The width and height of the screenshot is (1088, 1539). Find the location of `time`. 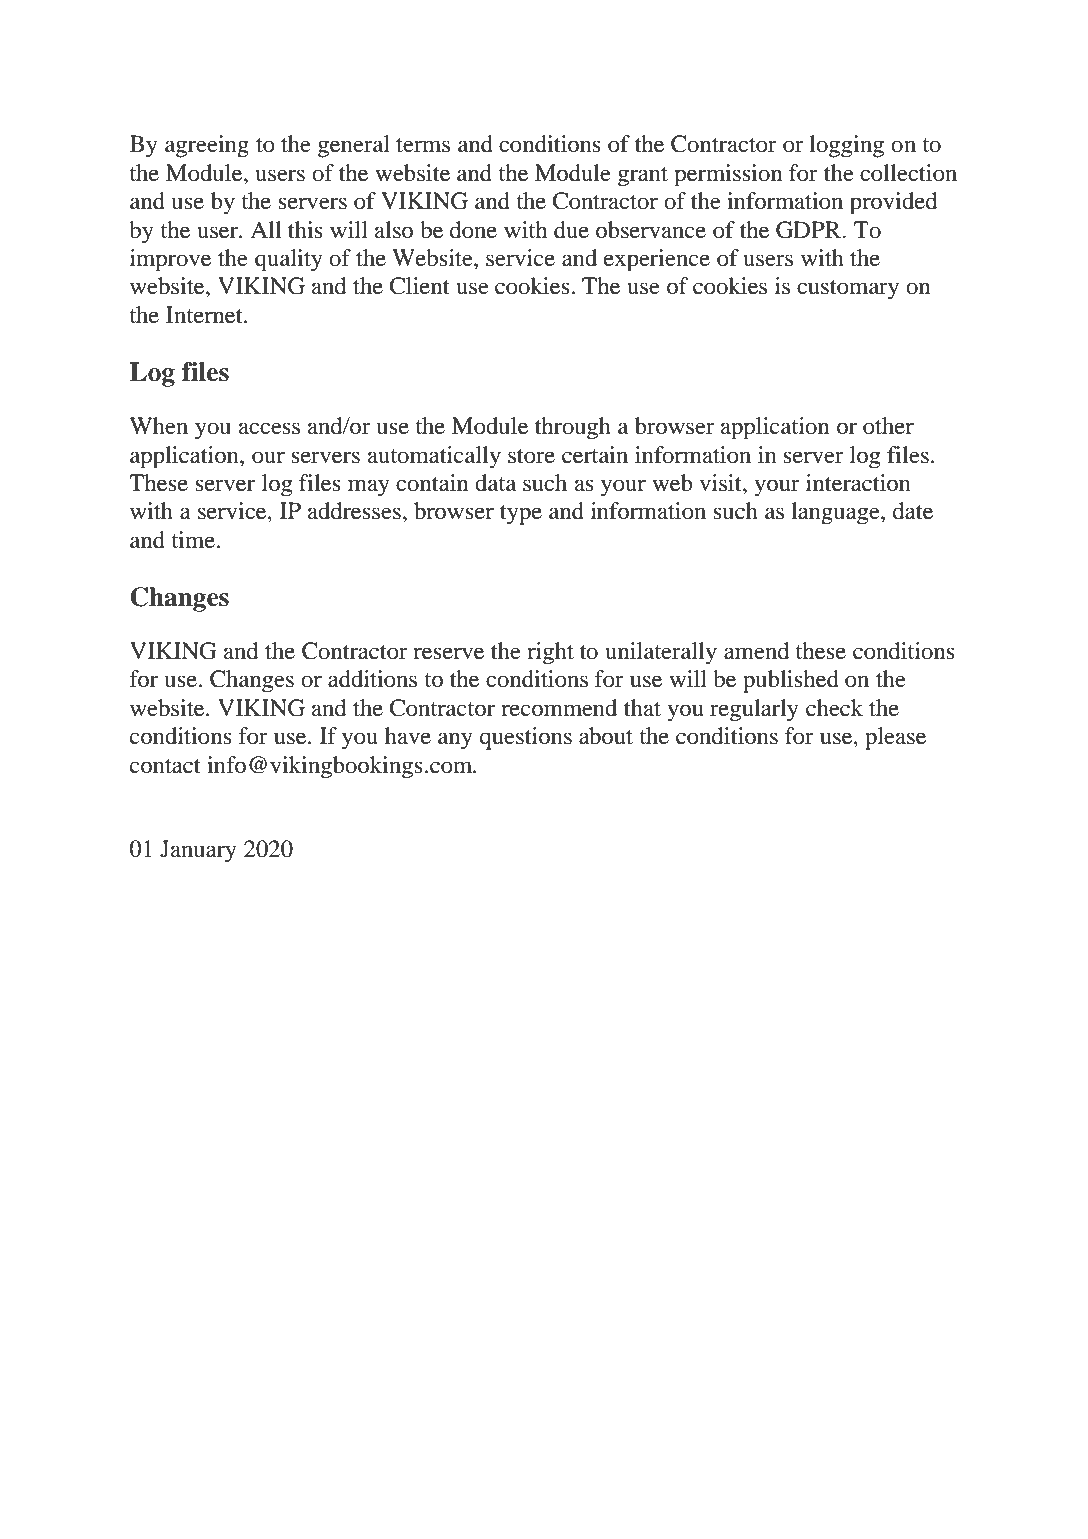

time is located at coordinates (193, 540).
